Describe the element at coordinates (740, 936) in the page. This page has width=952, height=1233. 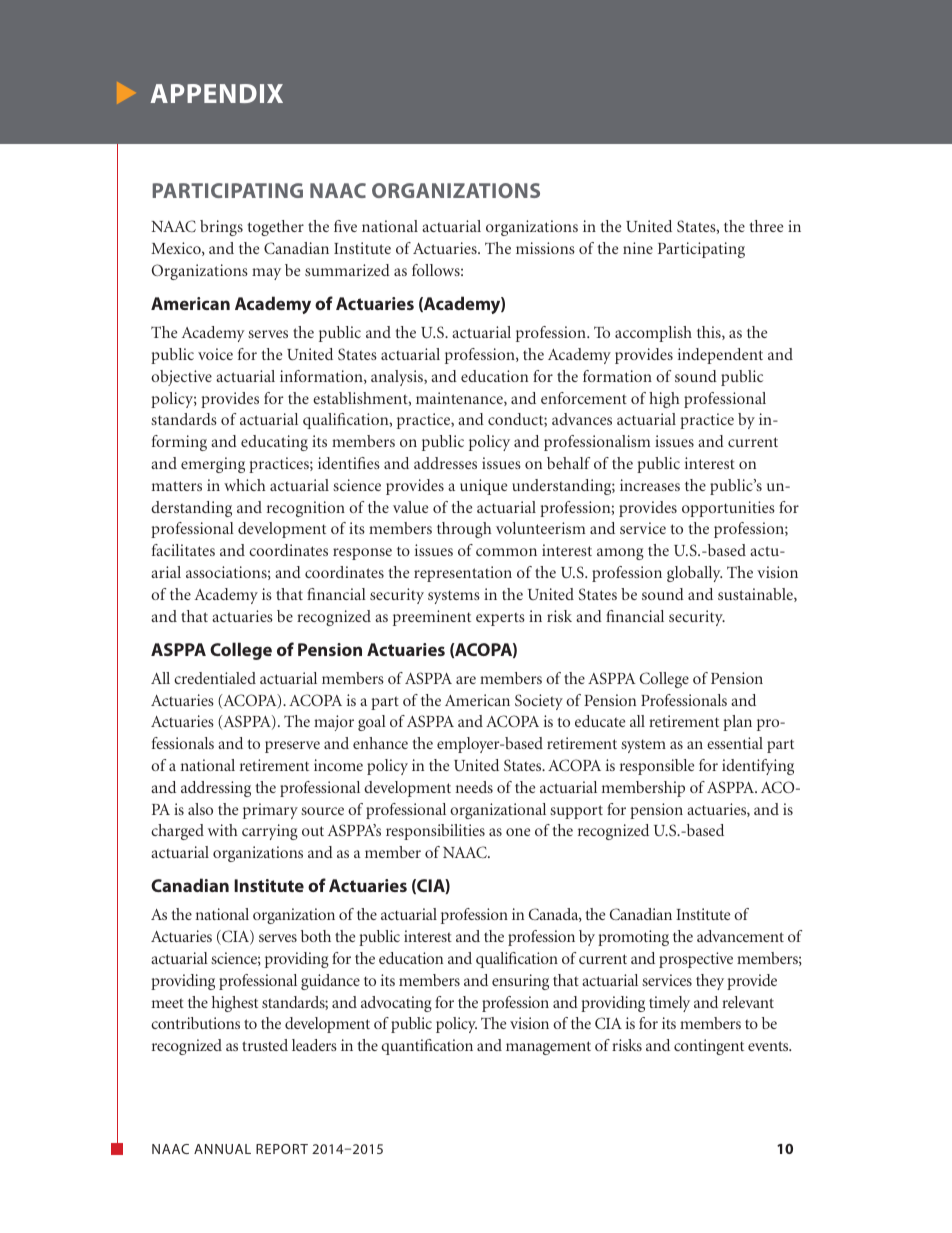
I see `advancement` at that location.
